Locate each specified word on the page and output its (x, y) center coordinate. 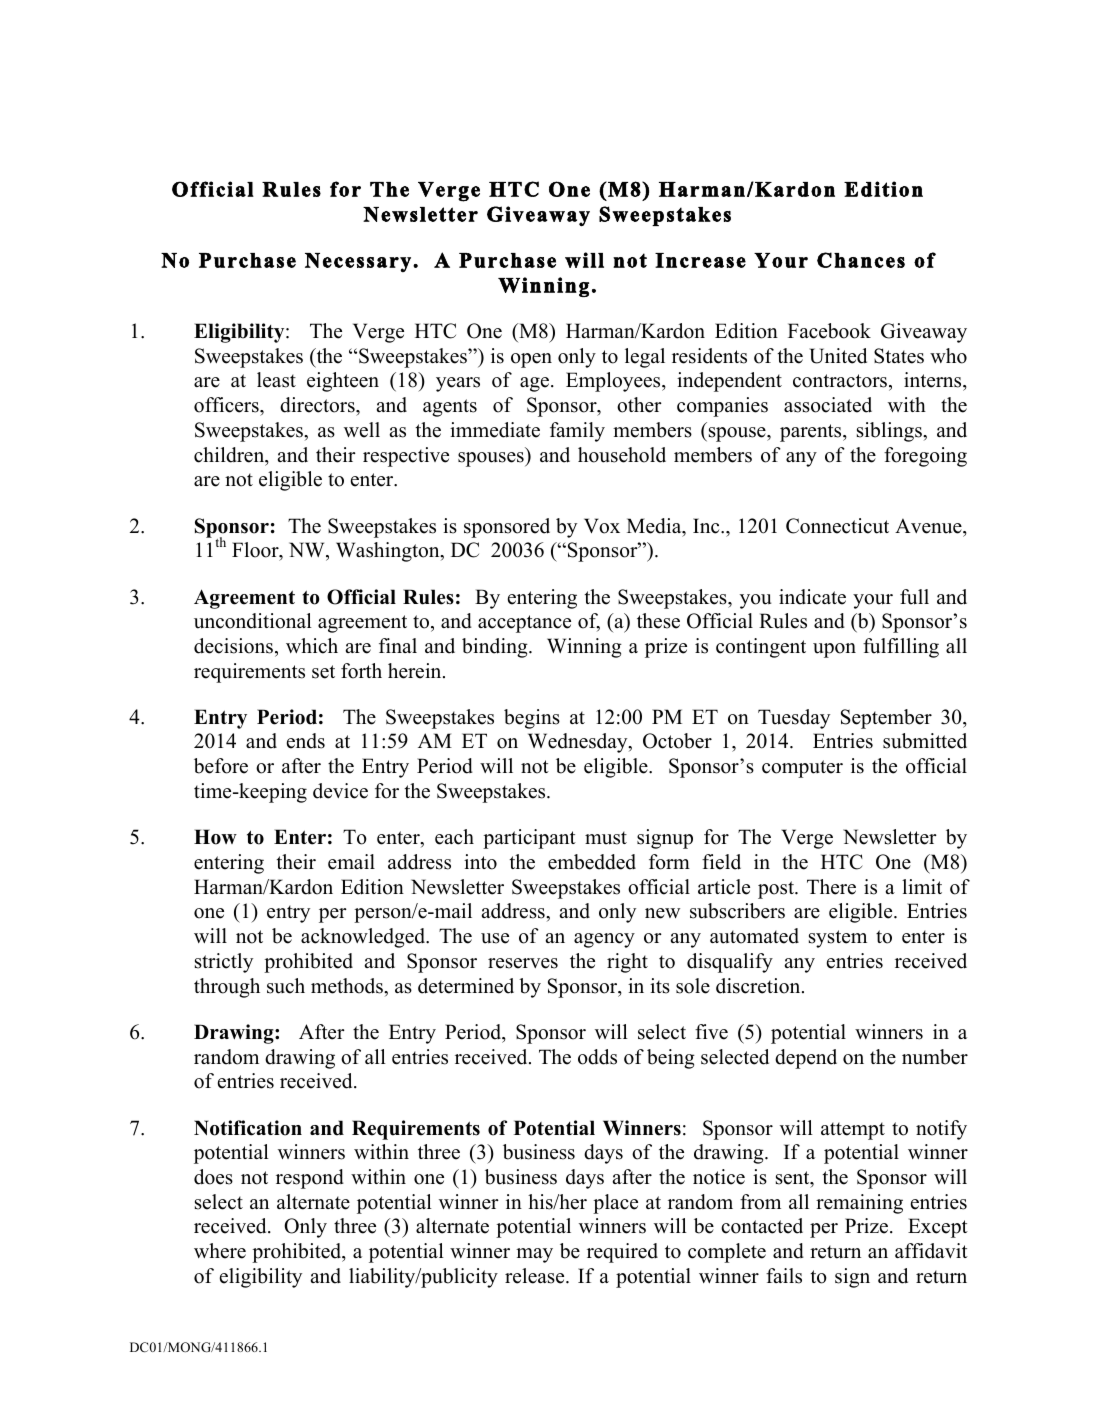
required (622, 1253)
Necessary (358, 262)
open (531, 360)
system (838, 939)
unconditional (253, 621)
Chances (861, 260)
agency (604, 940)
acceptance (524, 624)
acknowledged (364, 938)
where (220, 1251)
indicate (812, 597)
